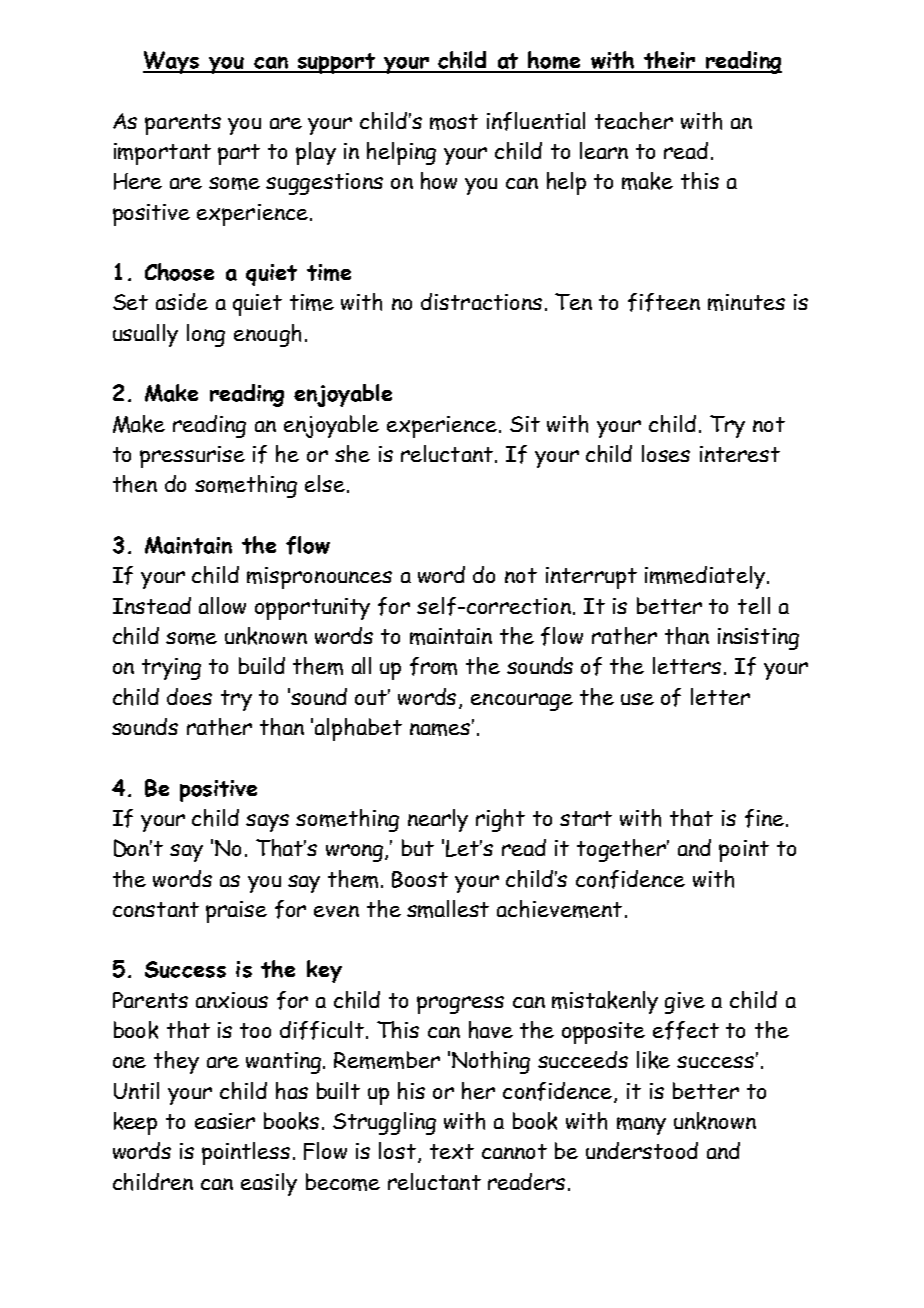  Describe the element at coordinates (172, 62) in the screenshot. I see `Ways` at that location.
